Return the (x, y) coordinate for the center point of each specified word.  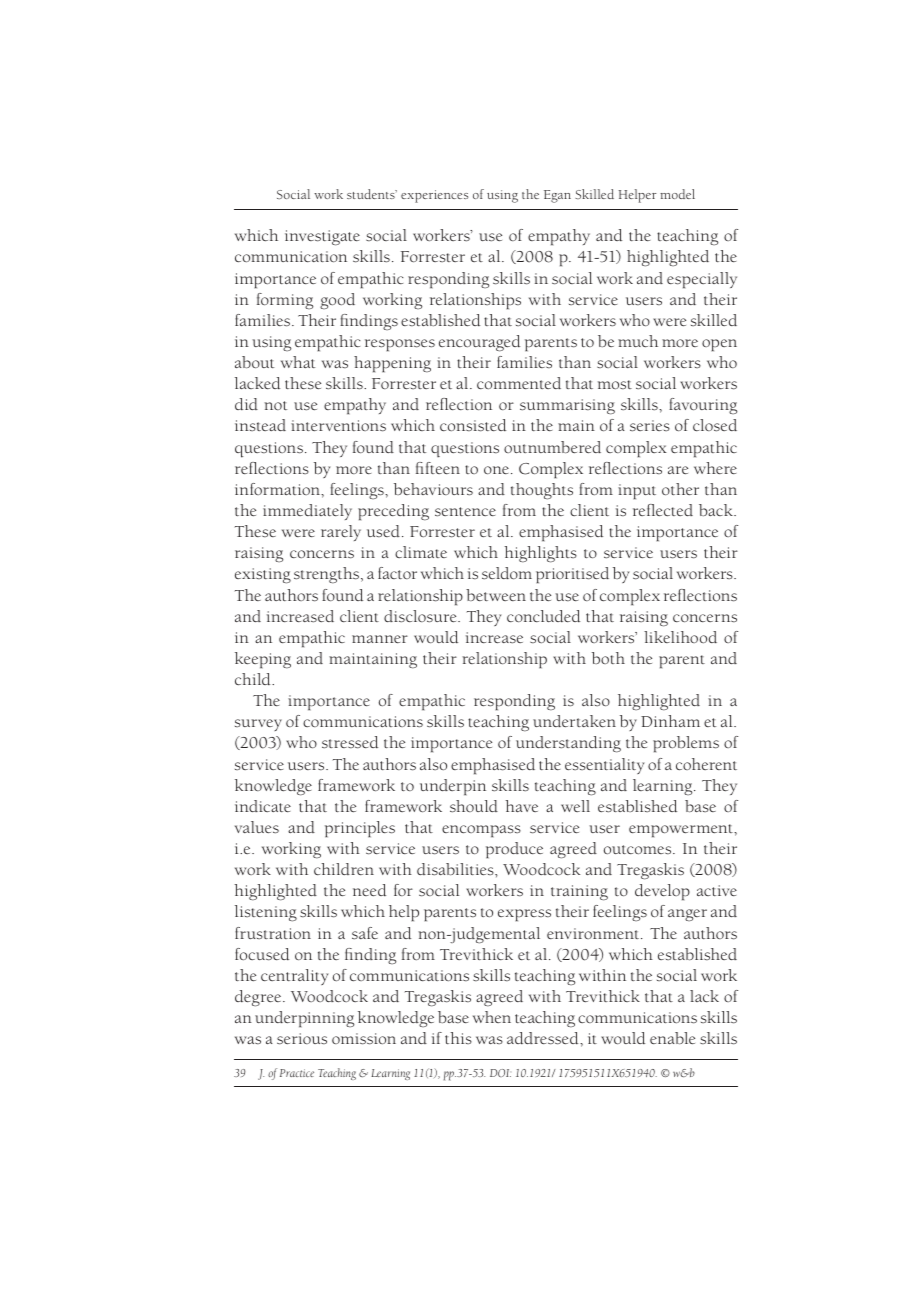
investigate (322, 238)
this (458, 1038)
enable (672, 1038)
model (677, 194)
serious (302, 1039)
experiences (434, 196)
